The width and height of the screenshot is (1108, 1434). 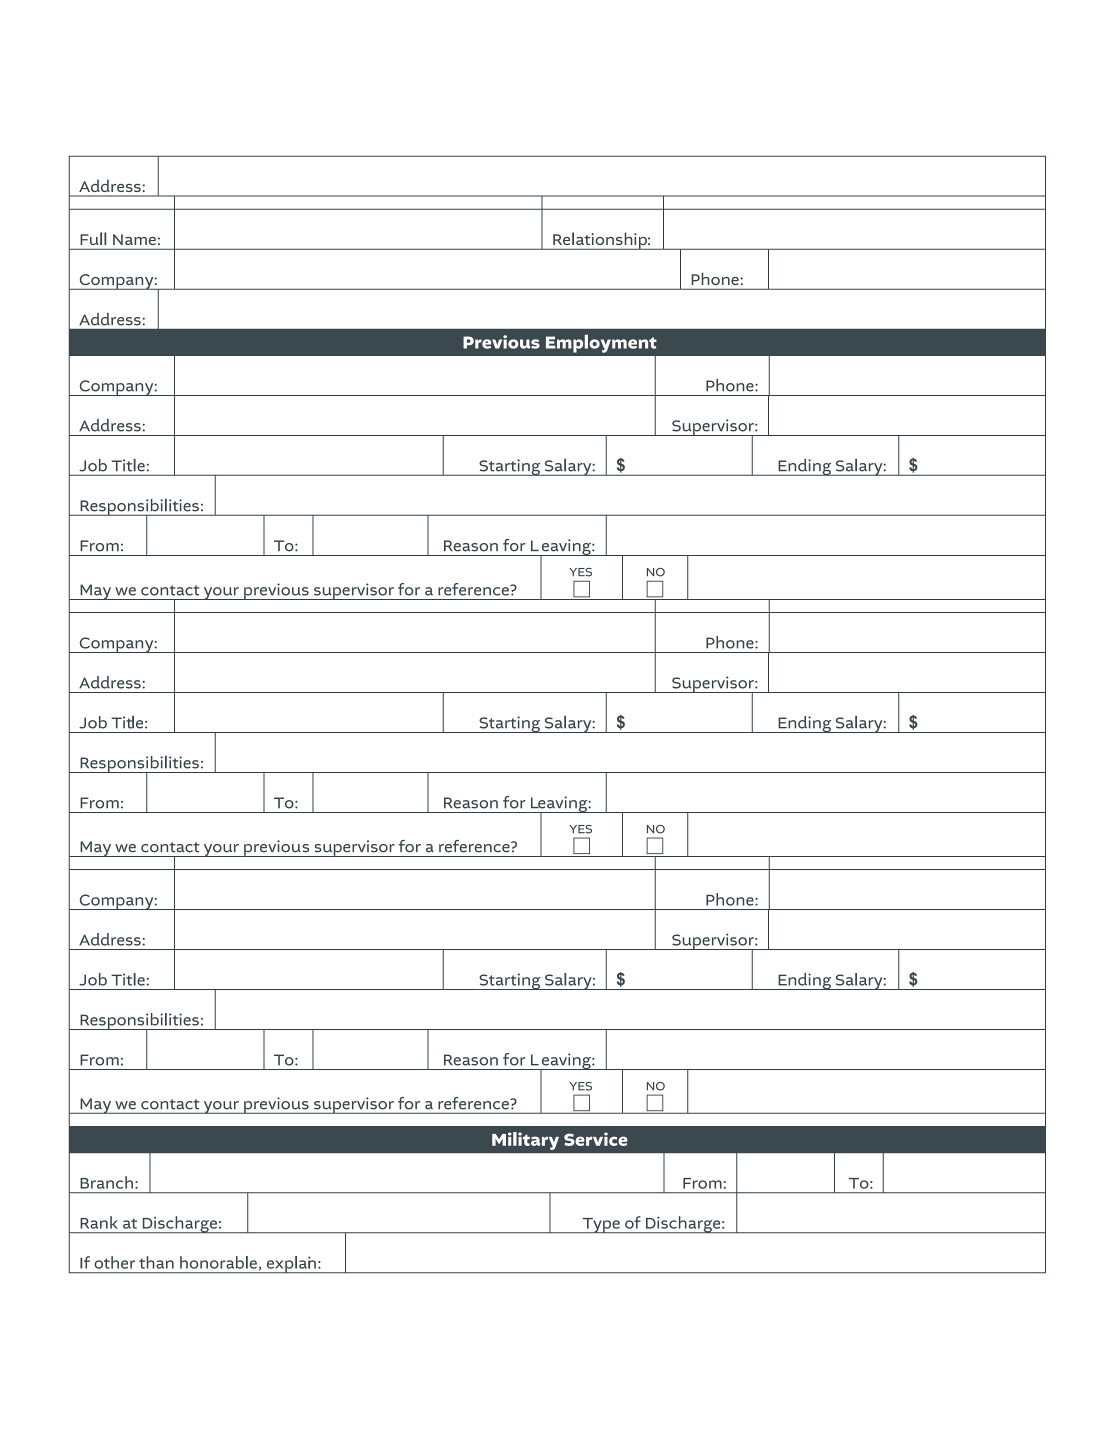 What do you see at coordinates (525, 1141) in the screenshot?
I see `Military` at bounding box center [525, 1141].
